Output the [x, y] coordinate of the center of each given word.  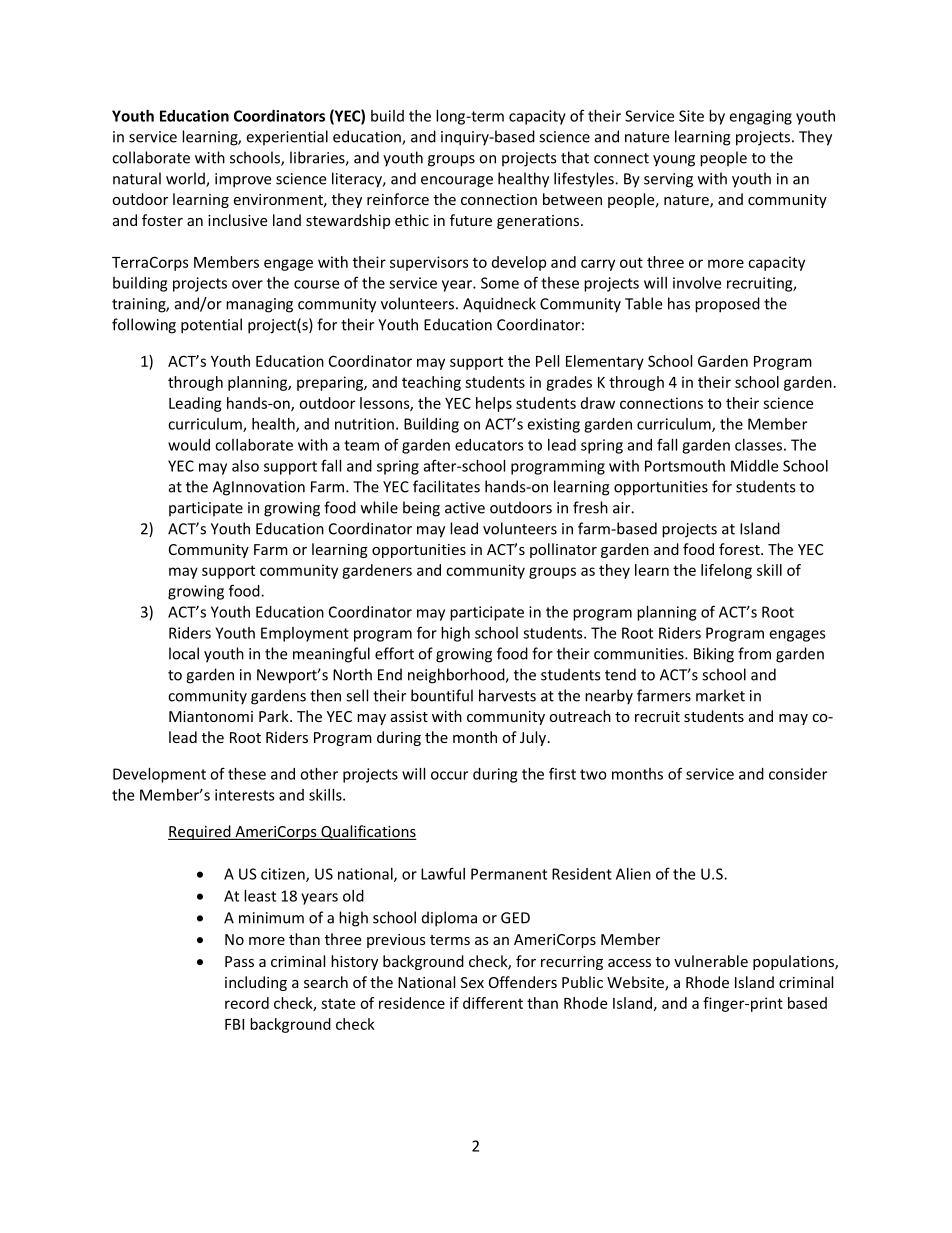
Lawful [443, 873]
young [674, 161]
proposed [727, 305]
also [245, 466]
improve [243, 180]
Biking [714, 655]
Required [200, 832]
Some [500, 283]
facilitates [446, 486]
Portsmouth [685, 466]
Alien [633, 874]
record [247, 1003]
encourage [457, 182]
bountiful [442, 695]
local [184, 653]
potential [211, 326]
